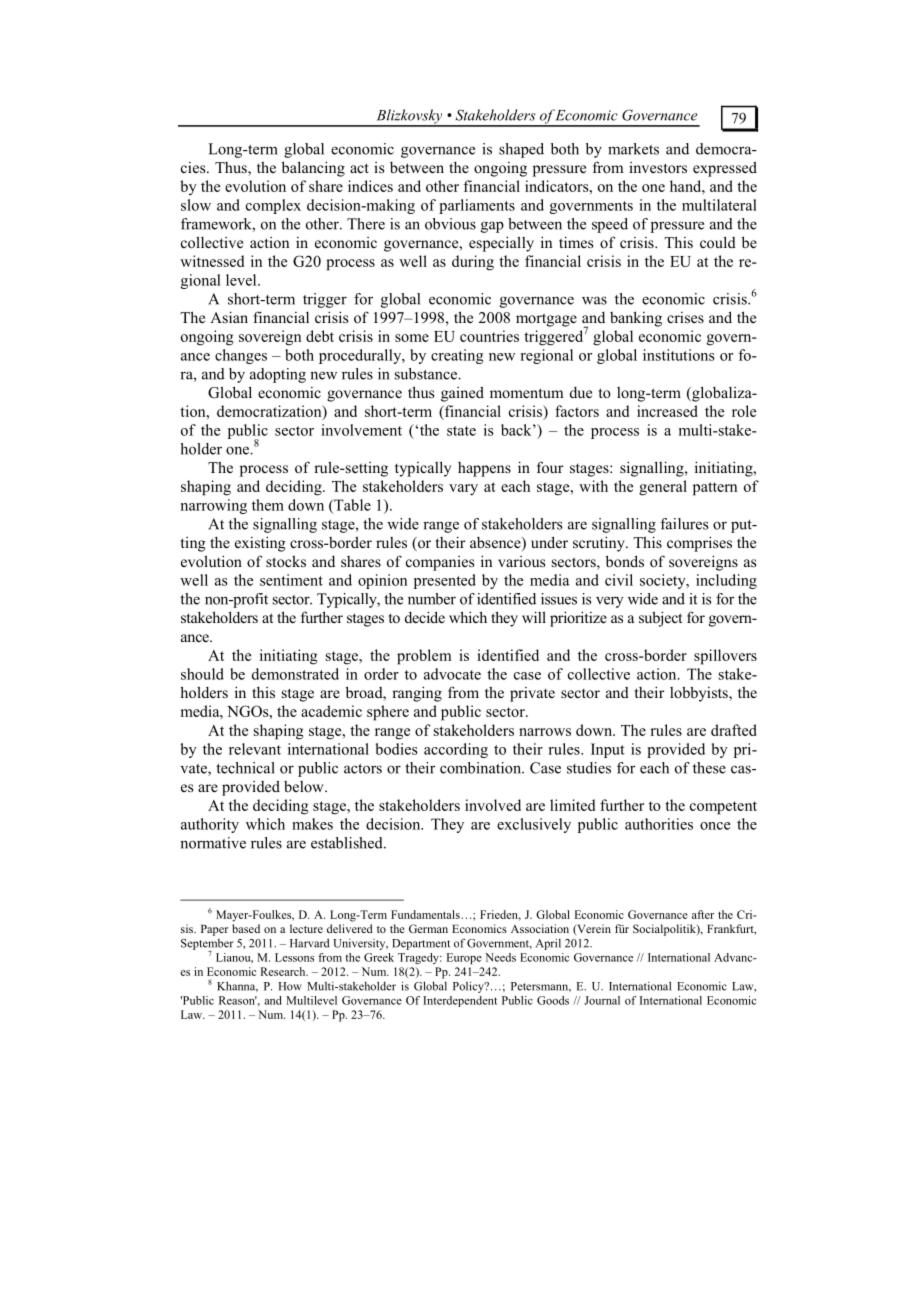  I want to click on advocate, so click(452, 674).
